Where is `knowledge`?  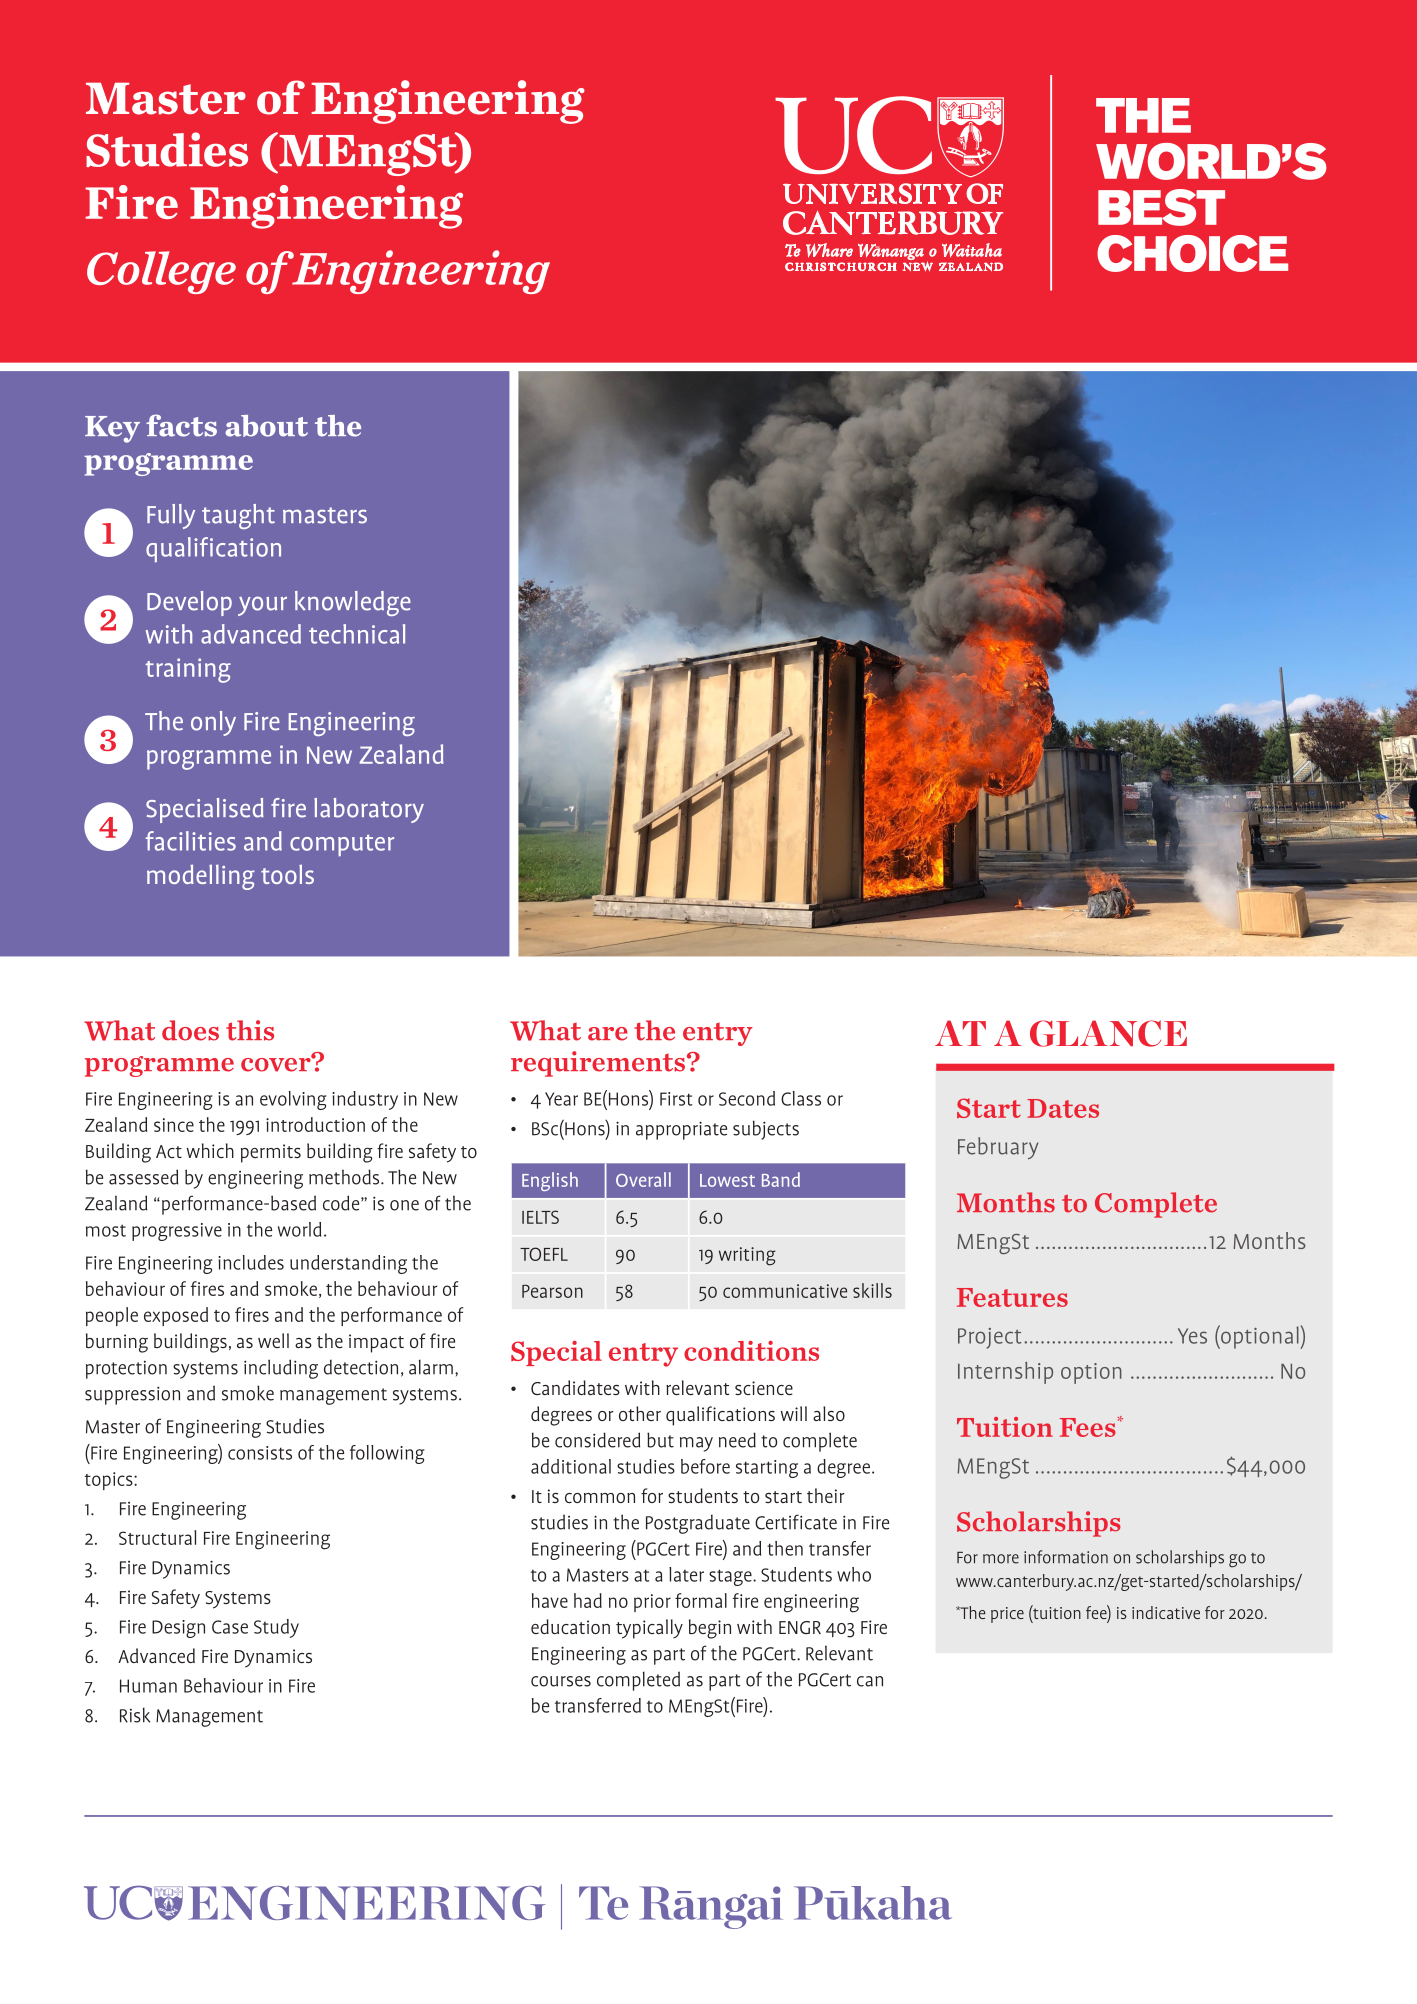 knowledge is located at coordinates (353, 603).
